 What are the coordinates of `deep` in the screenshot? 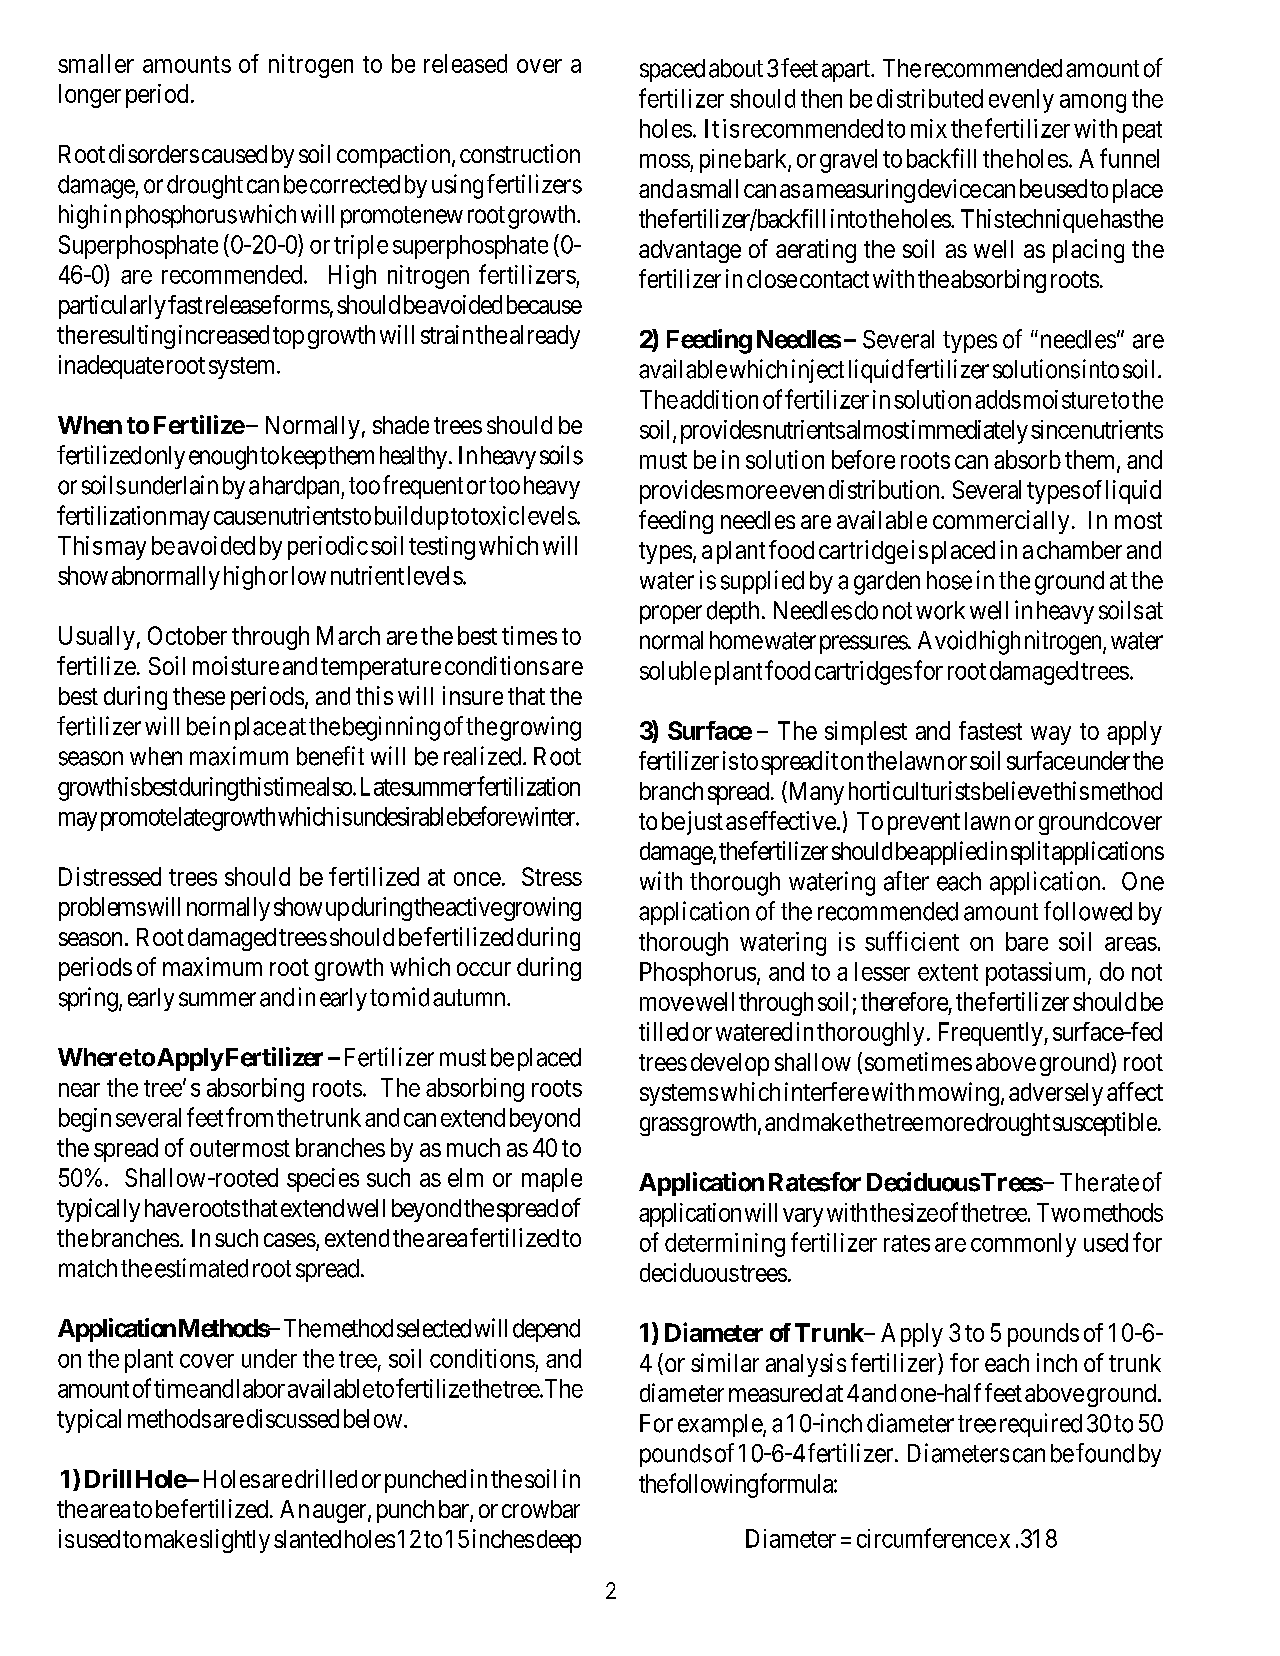 It's located at (559, 1541).
